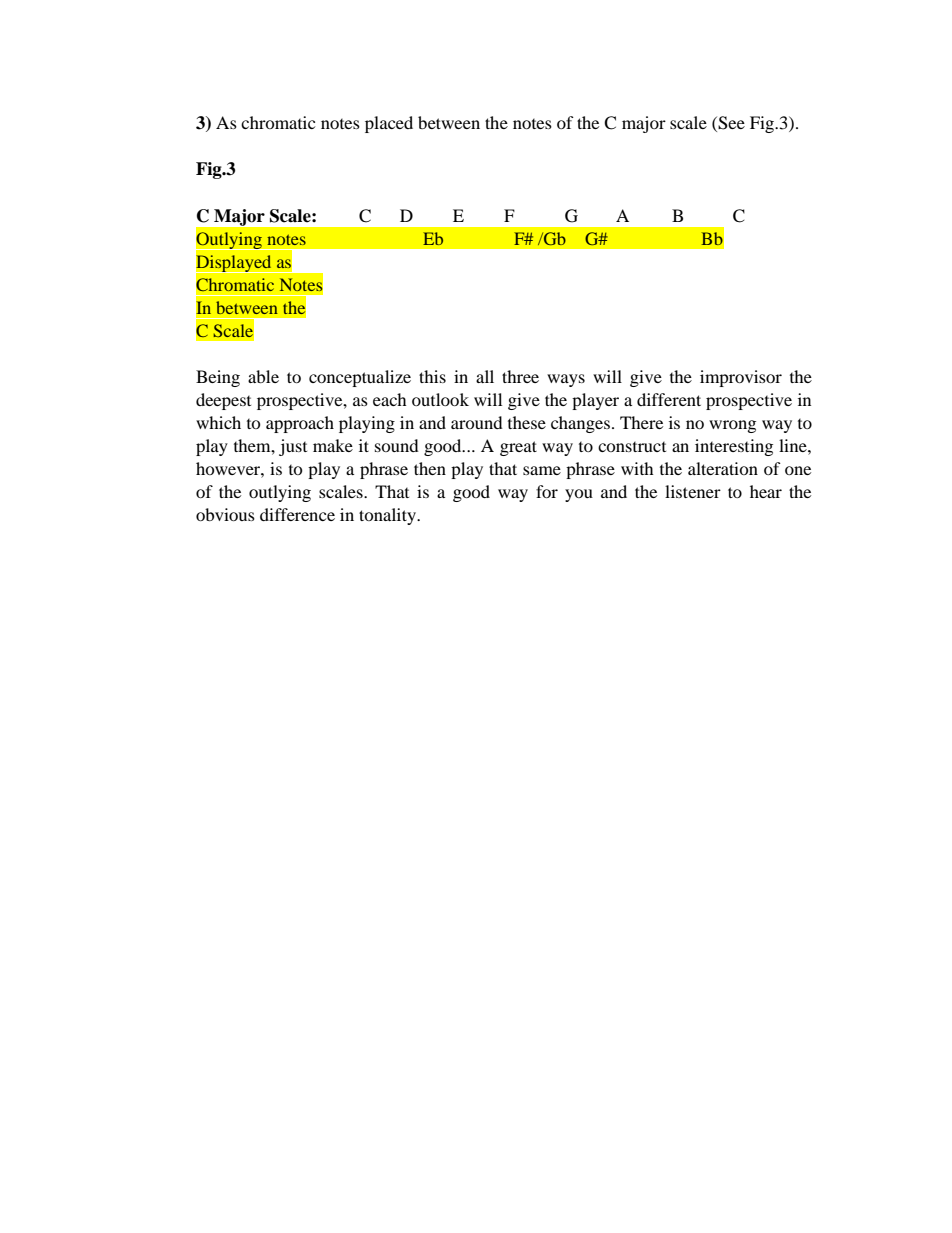 Image resolution: width=952 pixels, height=1233 pixels. Describe the element at coordinates (432, 376) in the screenshot. I see `this` at that location.
